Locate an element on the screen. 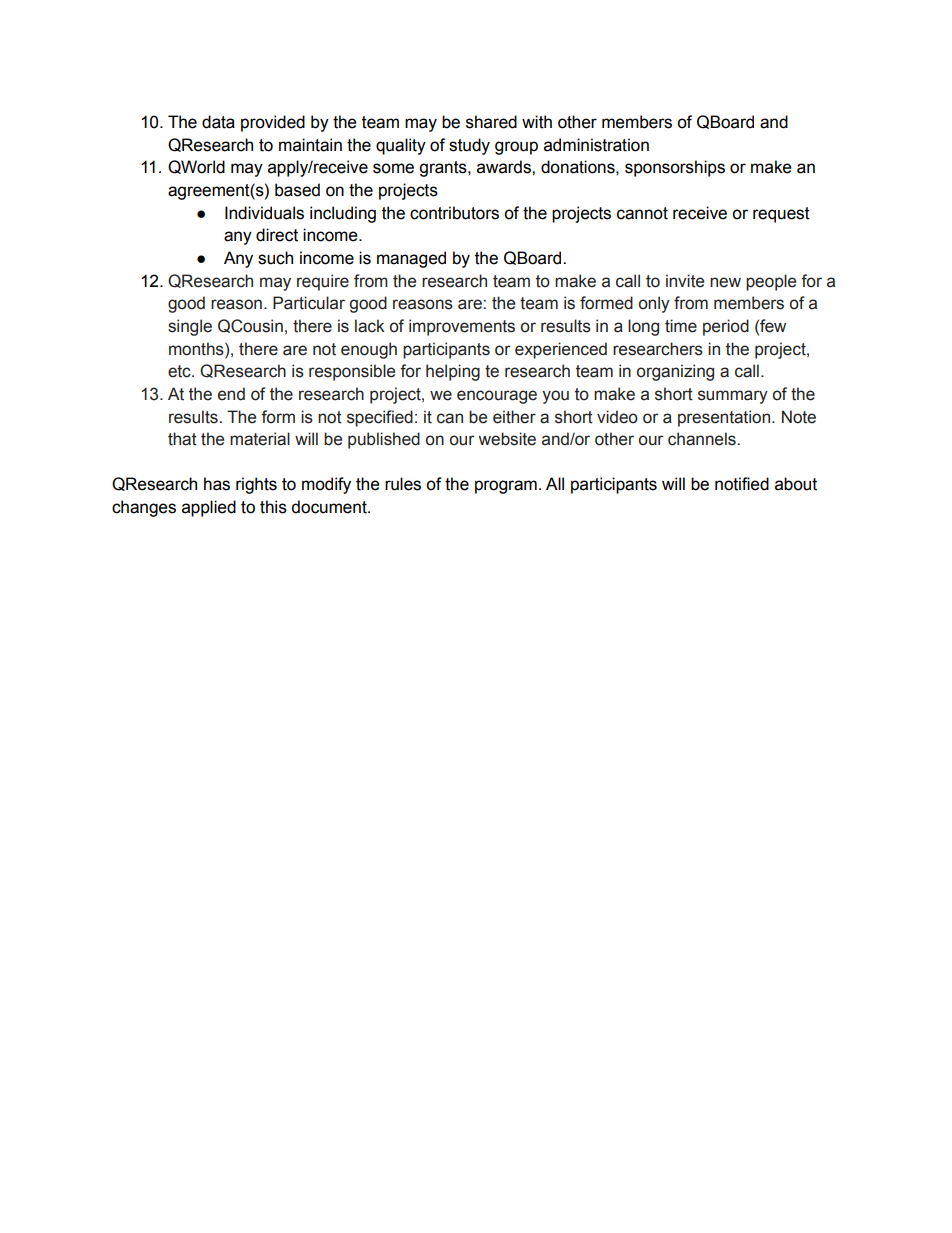  managed is located at coordinates (411, 259).
